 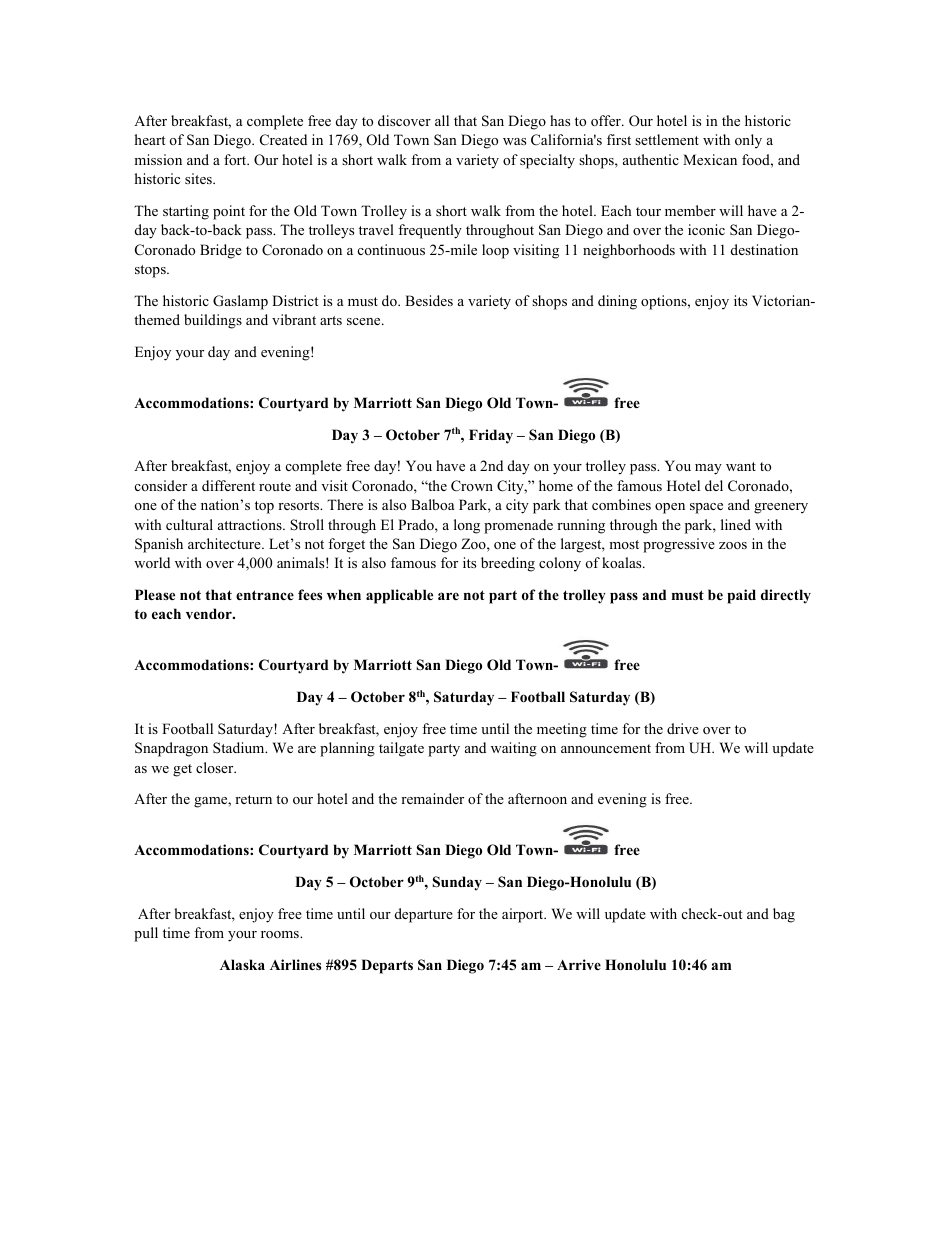 What do you see at coordinates (784, 915) in the document?
I see `bag` at bounding box center [784, 915].
